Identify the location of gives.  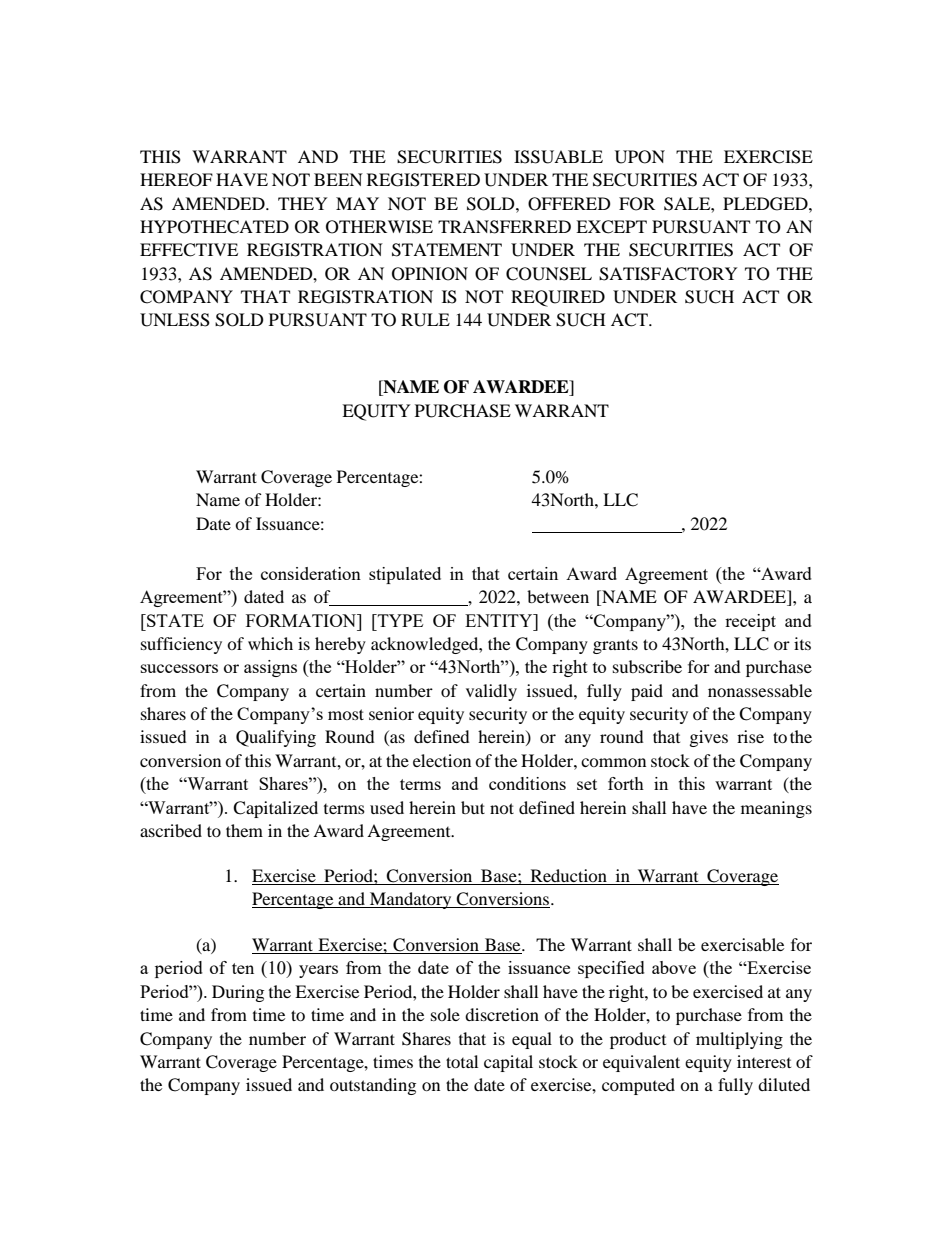
(709, 738).
